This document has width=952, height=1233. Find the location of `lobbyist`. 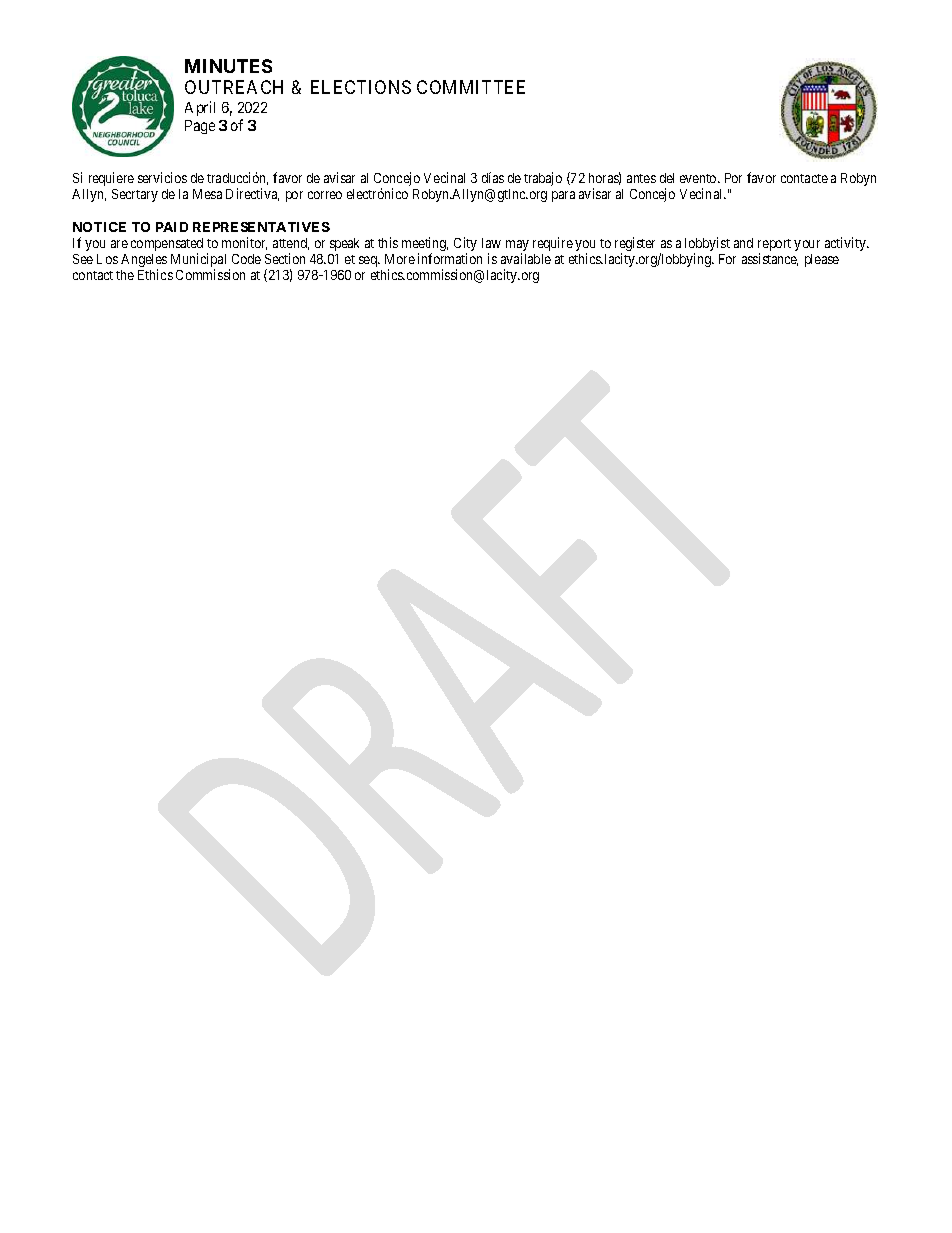

lobbyist is located at coordinates (707, 245).
